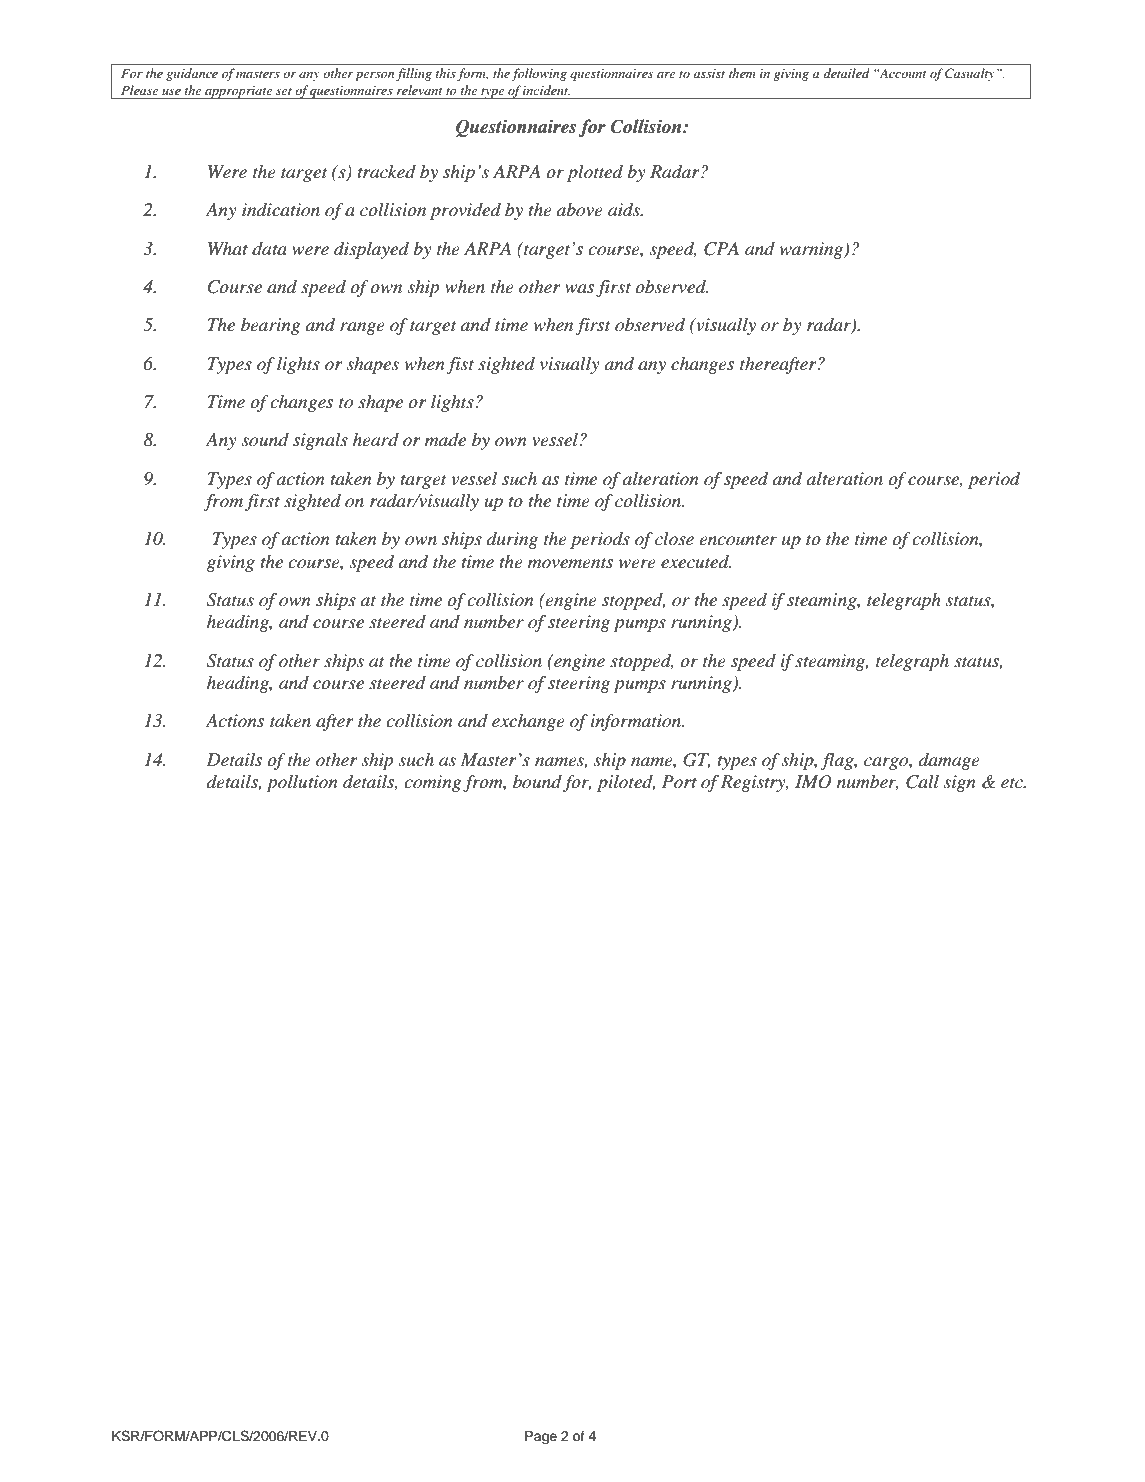 The image size is (1145, 1482). Describe the element at coordinates (239, 92) in the image. I see `appropriate` at that location.
